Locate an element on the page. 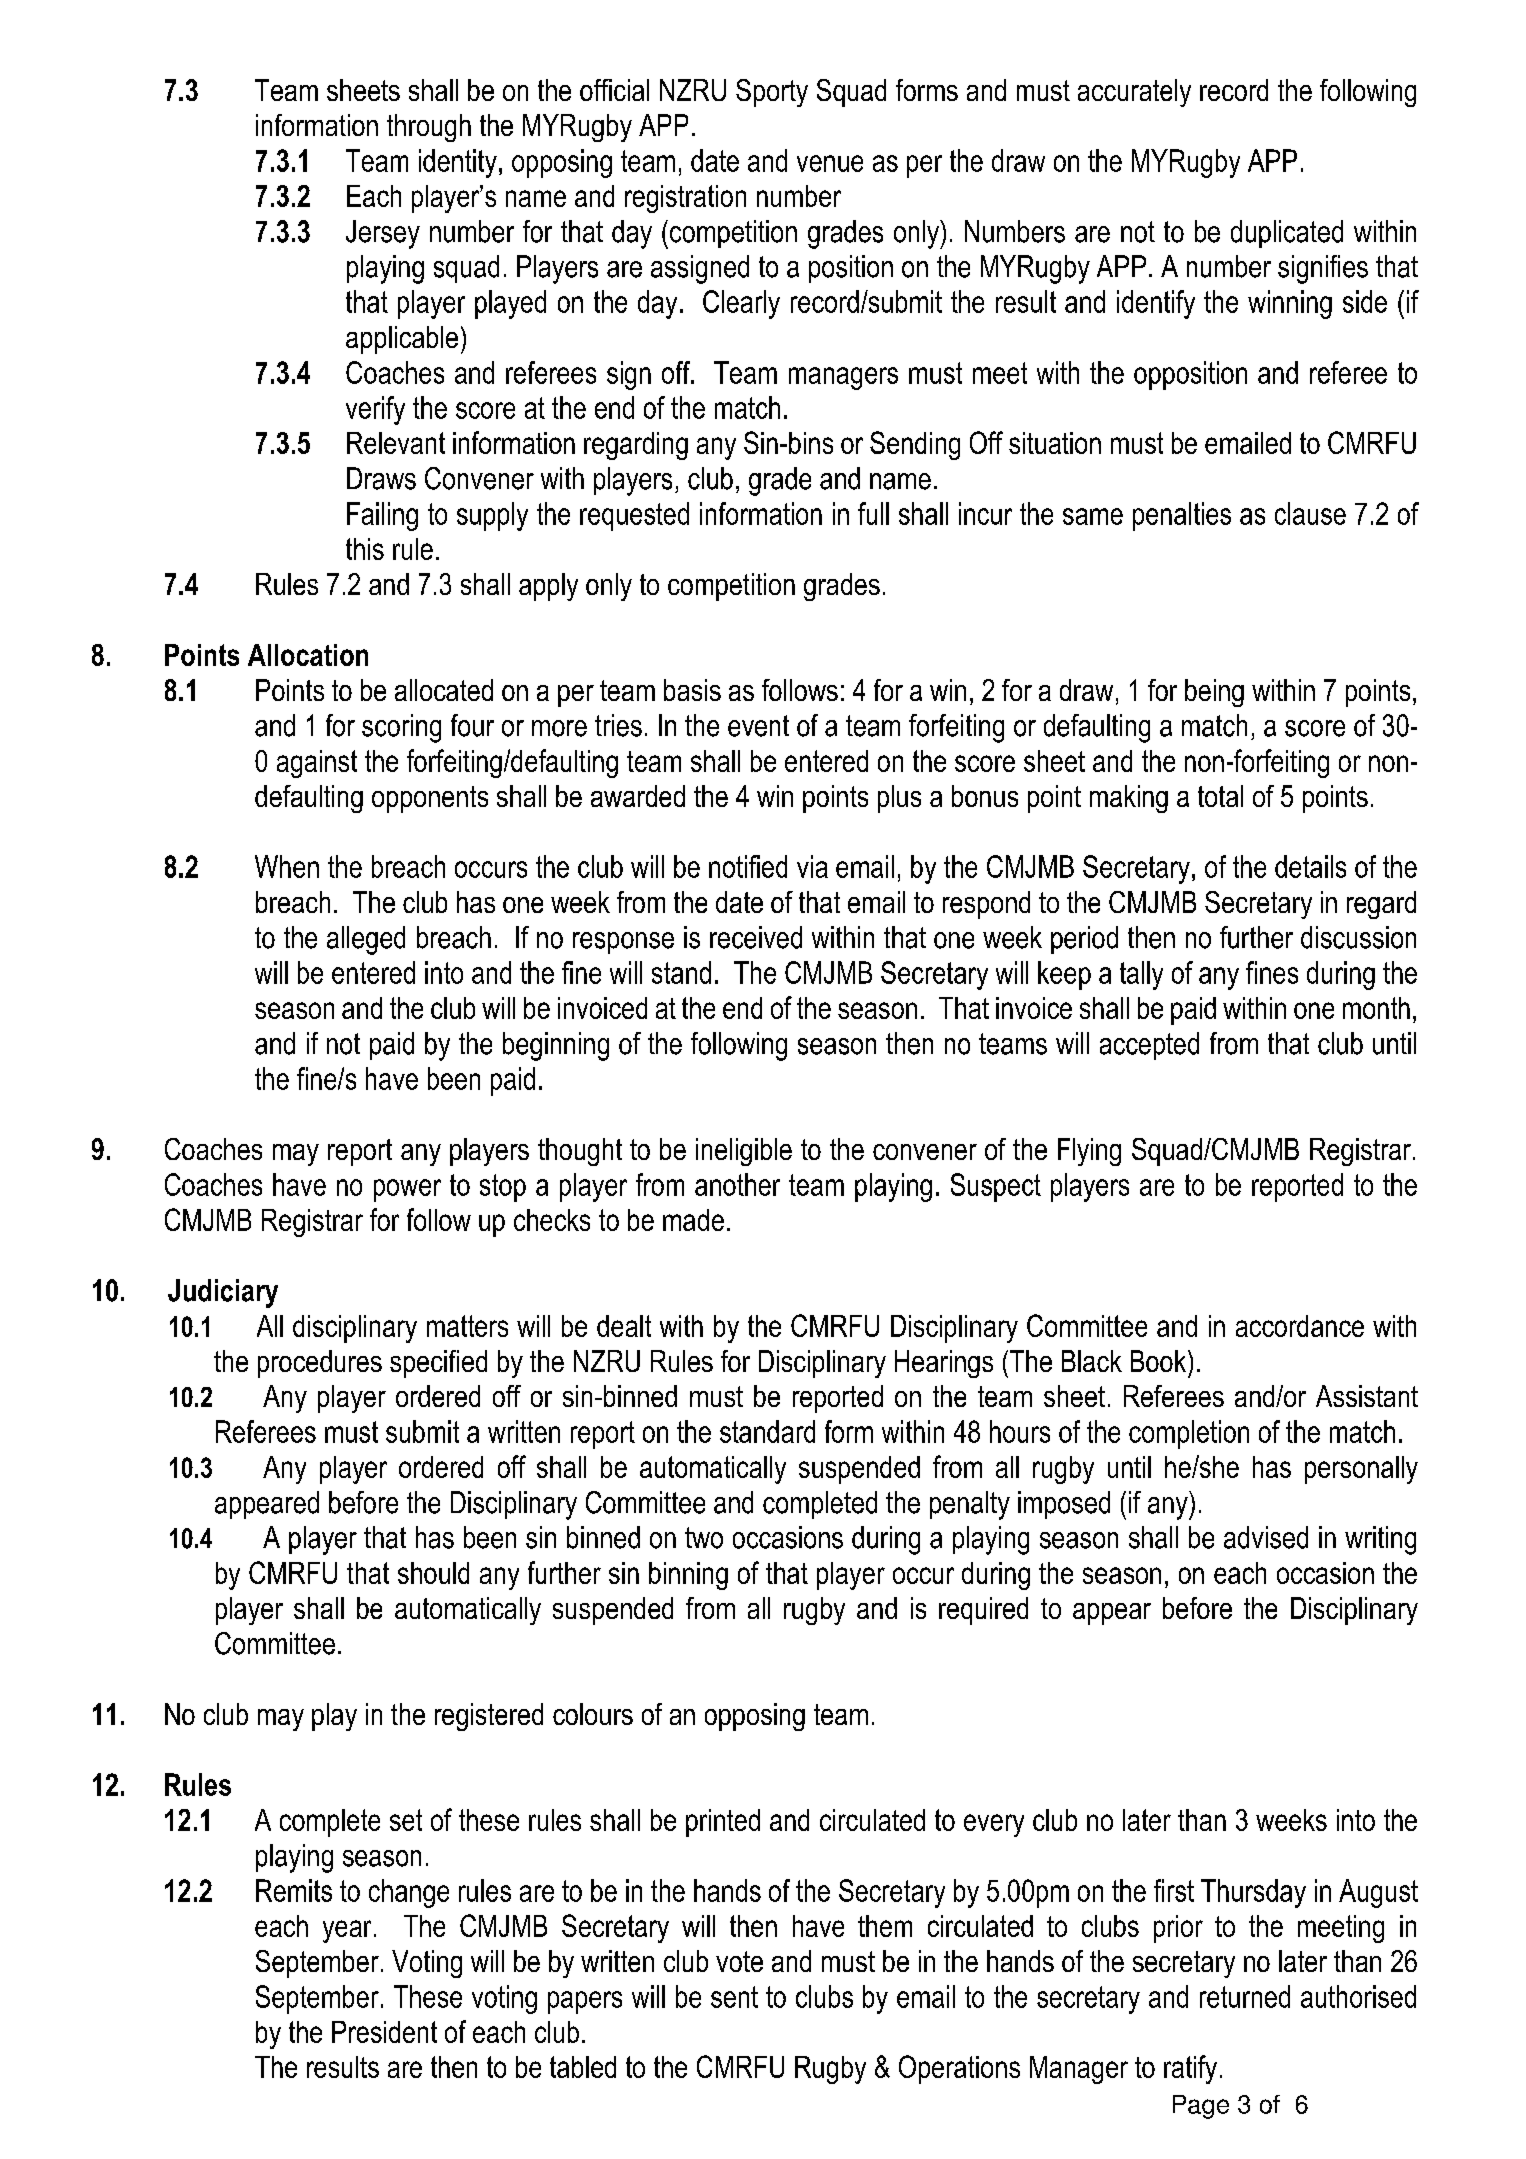 This page has width=1526, height=2159. power is located at coordinates (407, 1190).
